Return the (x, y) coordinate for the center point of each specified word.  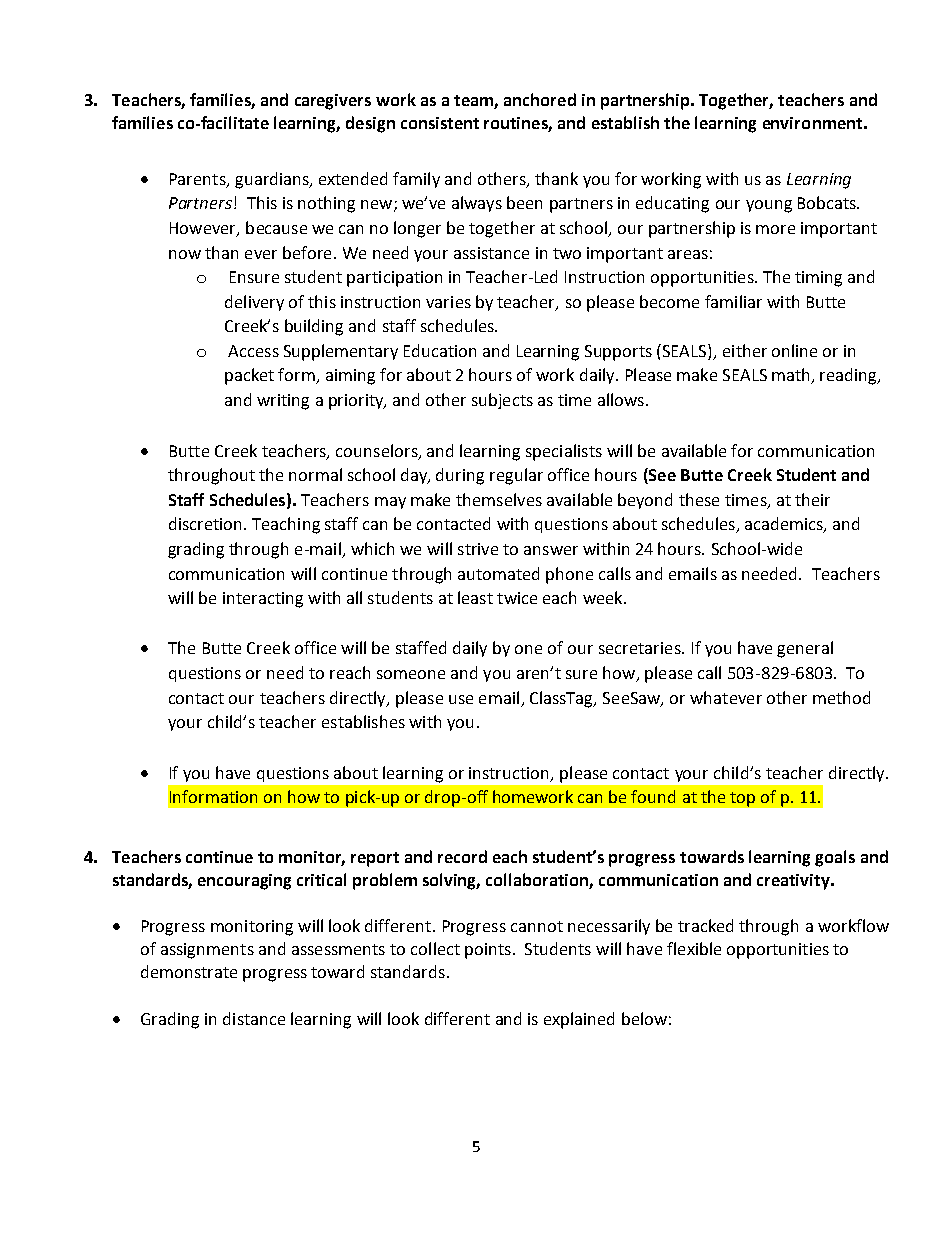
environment (812, 123)
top (742, 799)
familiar (733, 301)
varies (448, 302)
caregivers (333, 102)
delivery (254, 303)
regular (516, 476)
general (805, 649)
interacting (263, 600)
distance (254, 1018)
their (812, 499)
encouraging (244, 882)
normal (315, 474)
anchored (540, 99)
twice (517, 598)
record (462, 856)
